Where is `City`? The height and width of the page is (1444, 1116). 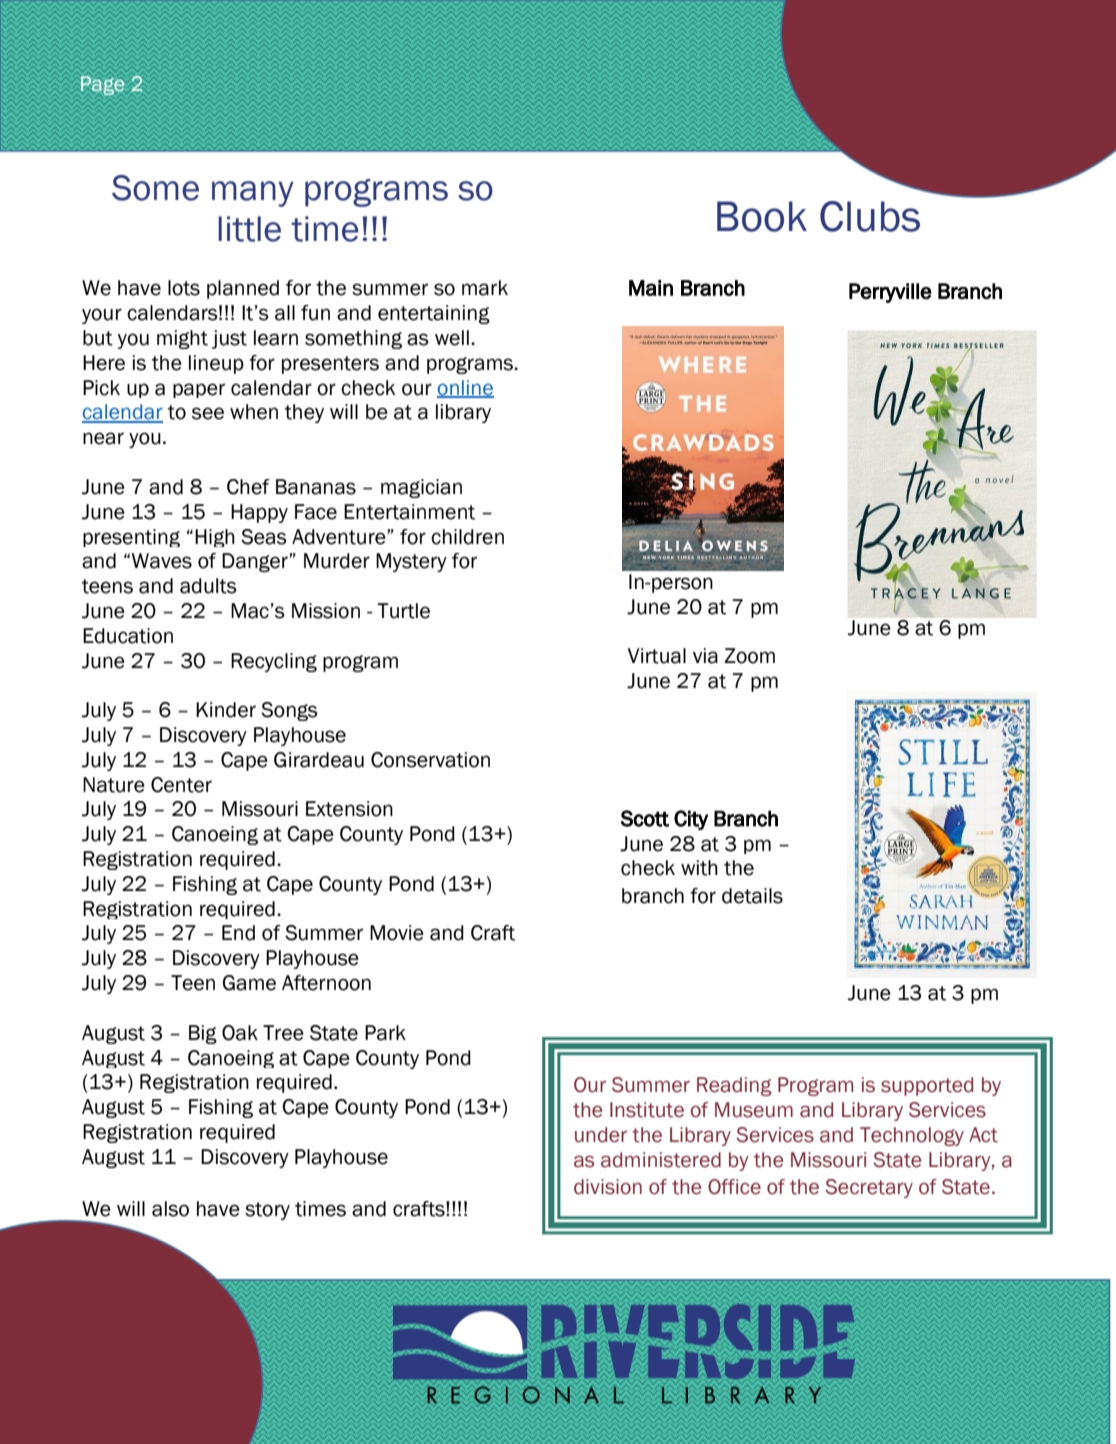
City is located at coordinates (691, 820).
